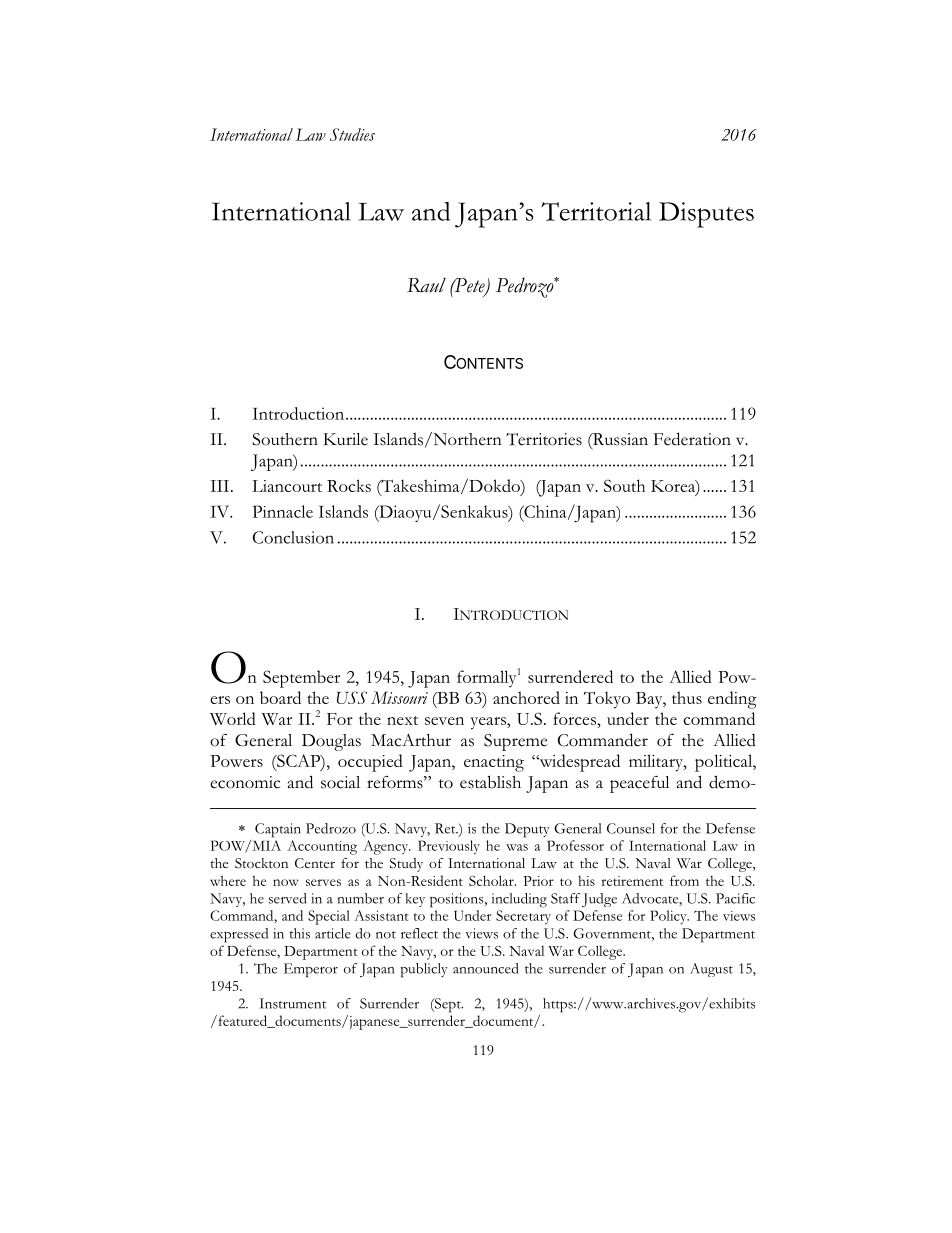 This screenshot has height=1233, width=952. What do you see at coordinates (311, 970) in the screenshot?
I see `Emperor` at bounding box center [311, 970].
